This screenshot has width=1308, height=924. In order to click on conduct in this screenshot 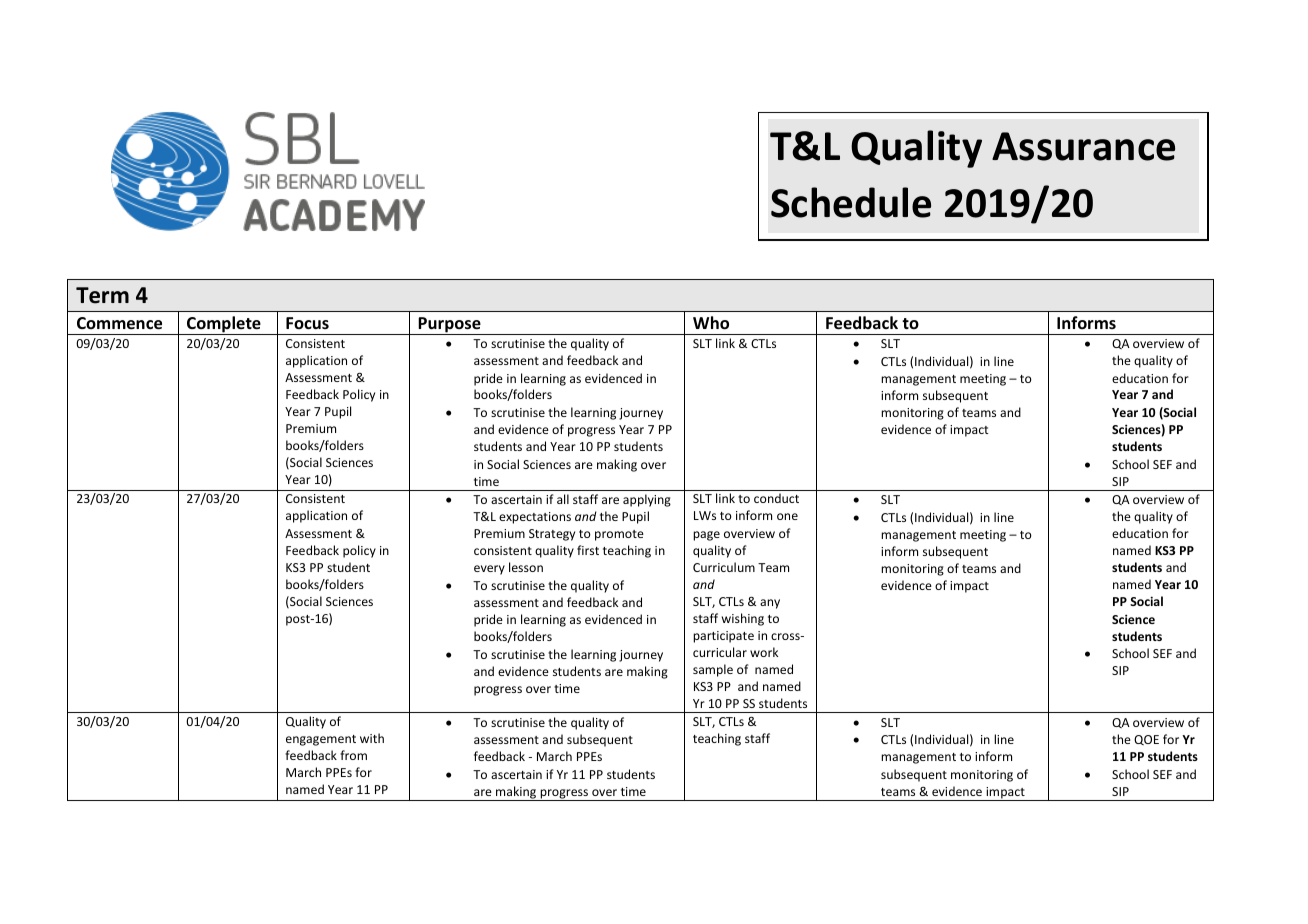, I will do `click(776, 498)`.
